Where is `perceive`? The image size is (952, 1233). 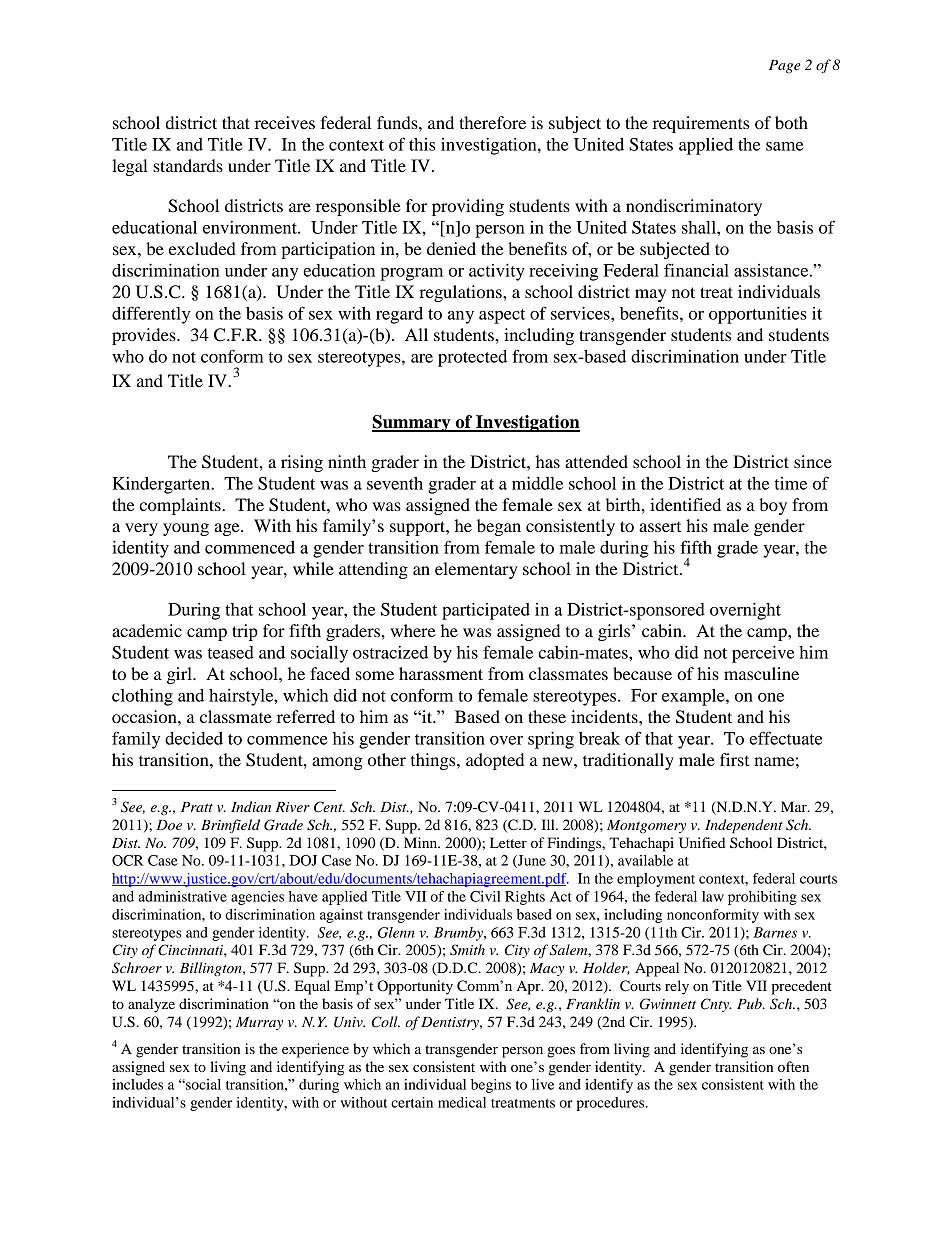
perceive is located at coordinates (763, 654).
